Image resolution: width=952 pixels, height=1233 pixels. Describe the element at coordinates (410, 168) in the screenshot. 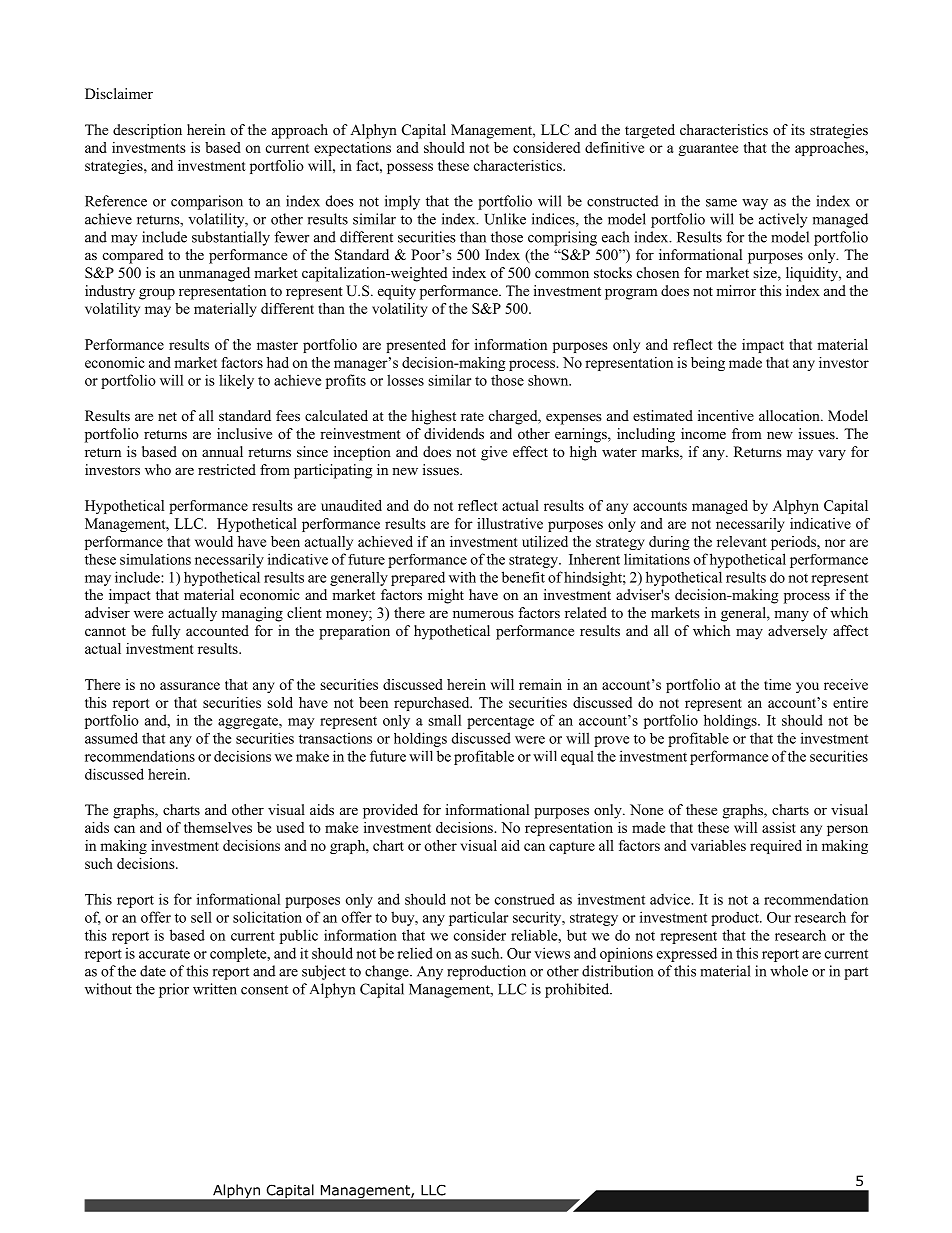

I see `possess` at that location.
